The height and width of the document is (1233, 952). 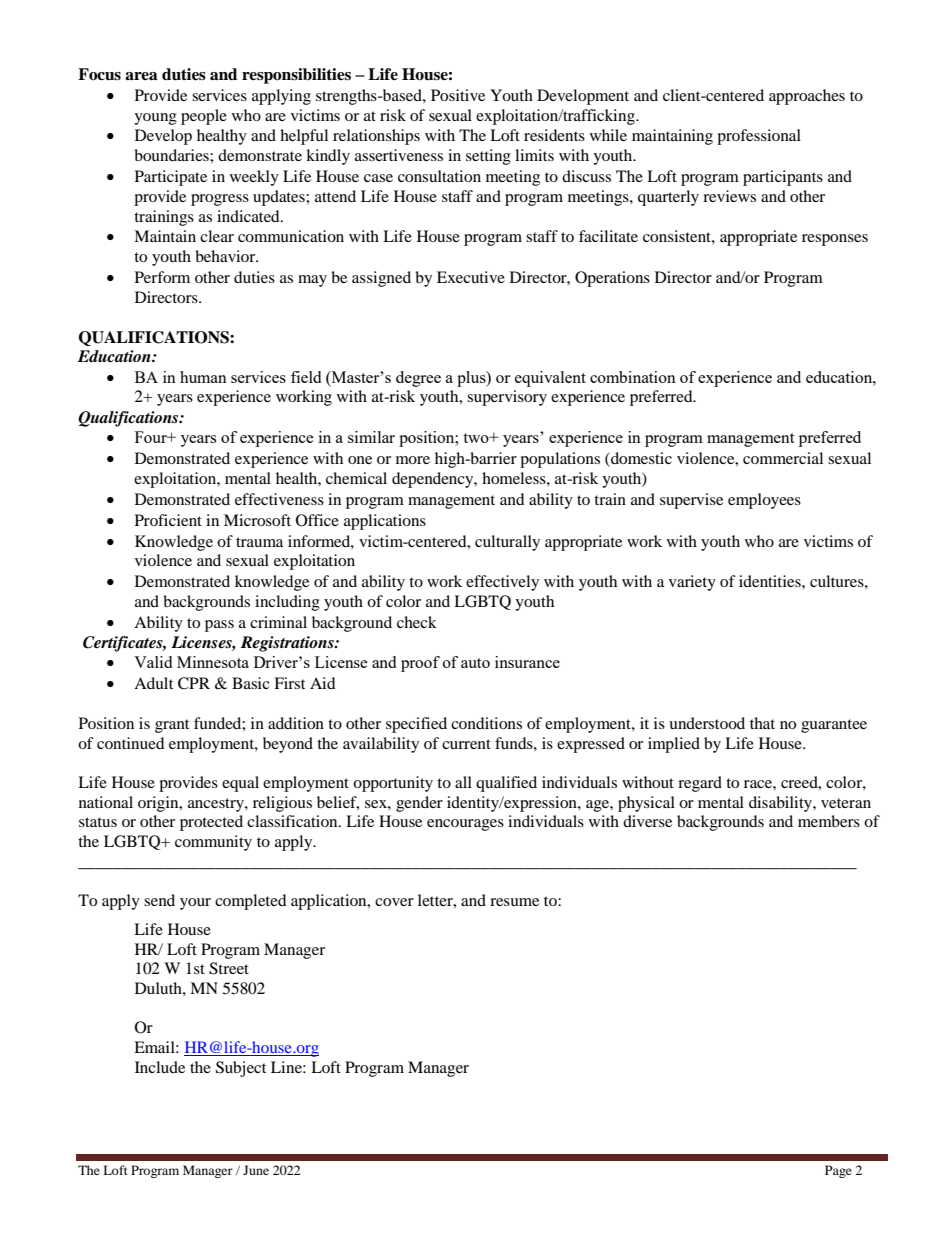 I want to click on people, so click(x=204, y=117).
